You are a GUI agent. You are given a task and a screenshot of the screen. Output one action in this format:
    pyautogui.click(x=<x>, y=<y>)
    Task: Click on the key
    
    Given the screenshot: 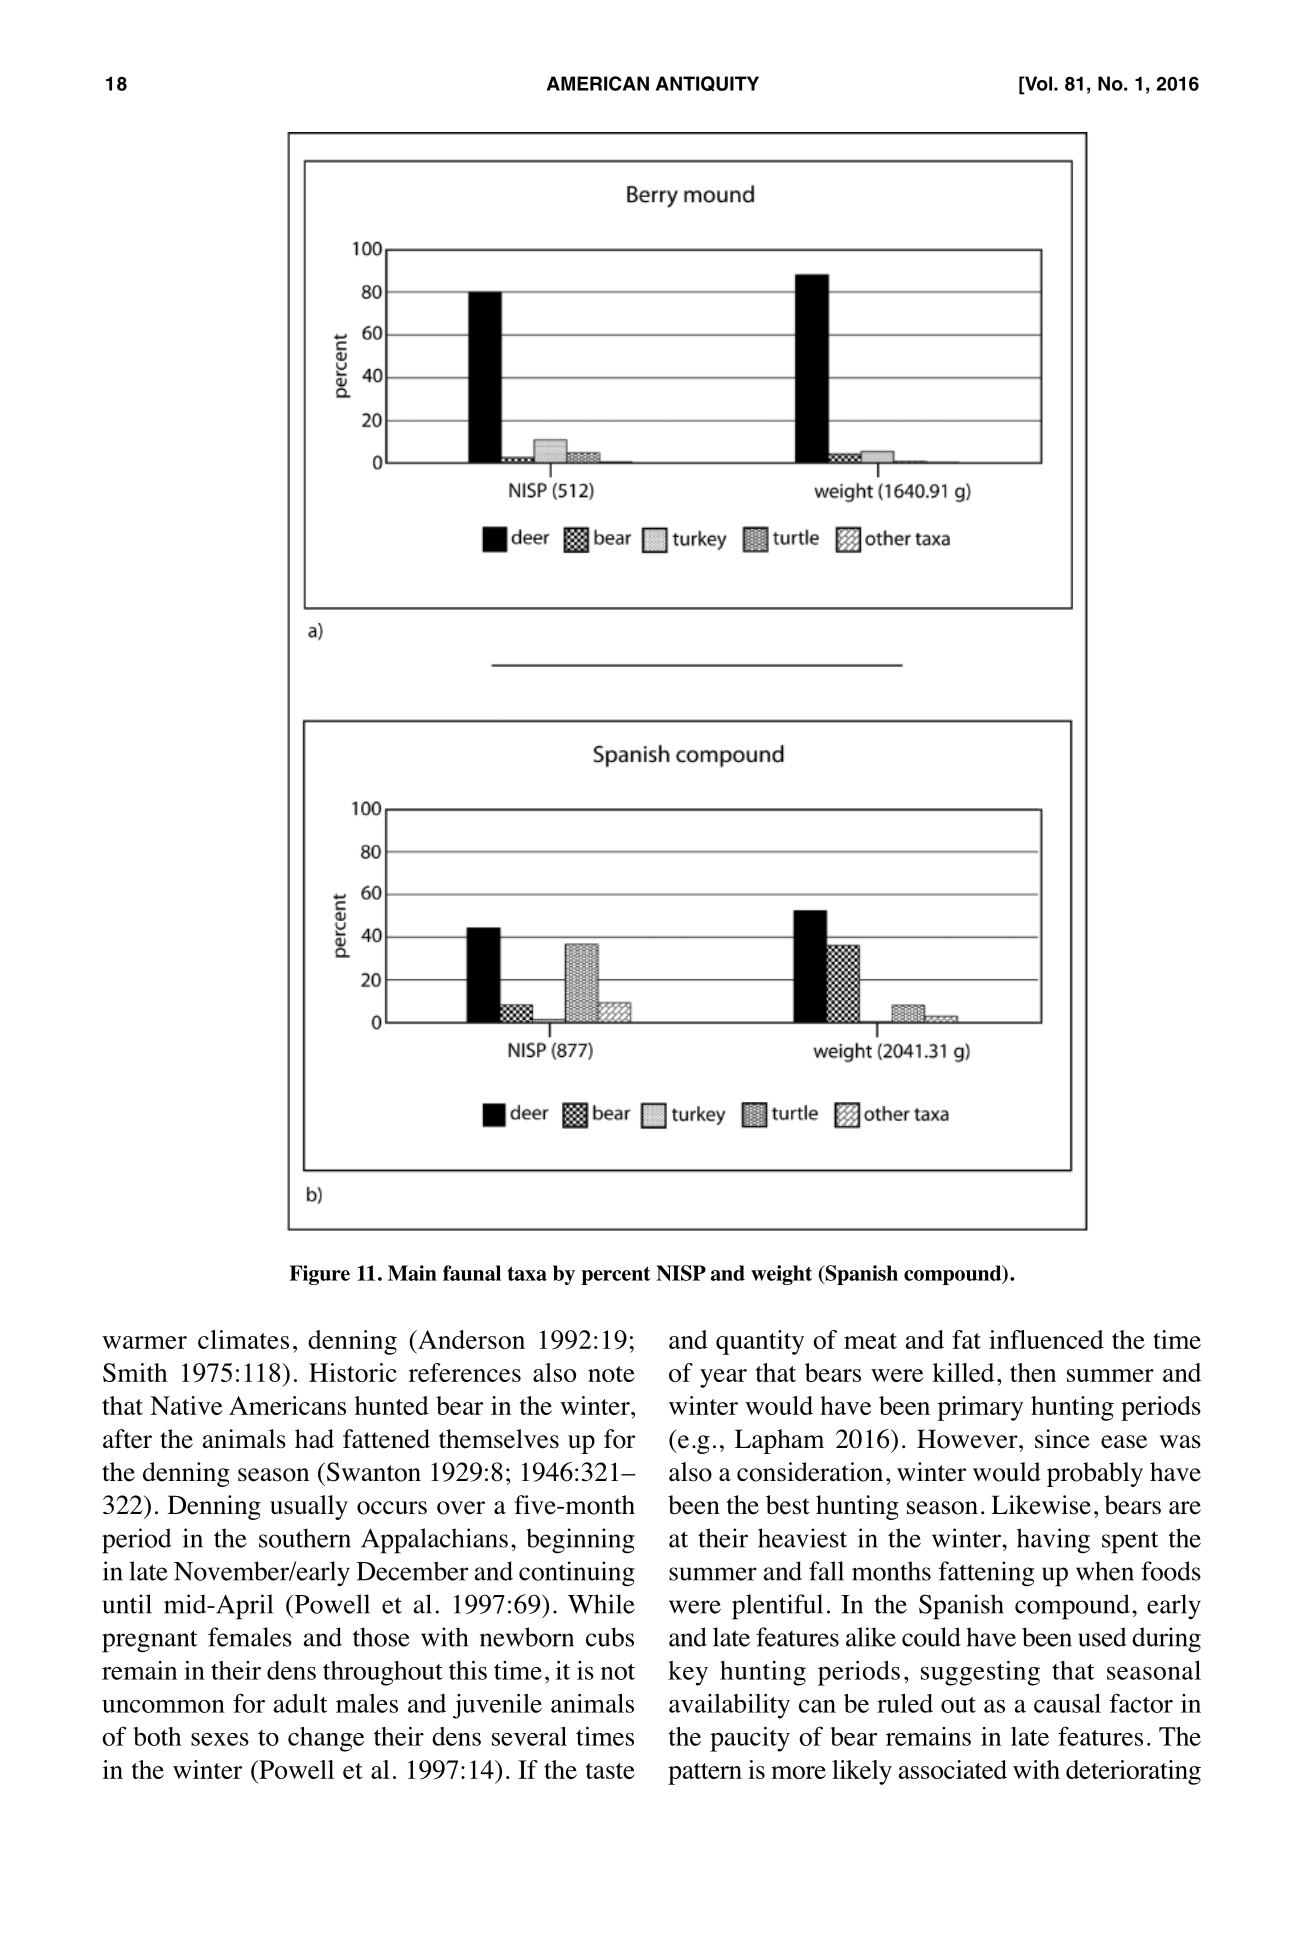 What is the action you would take?
    pyautogui.click(x=688, y=1673)
